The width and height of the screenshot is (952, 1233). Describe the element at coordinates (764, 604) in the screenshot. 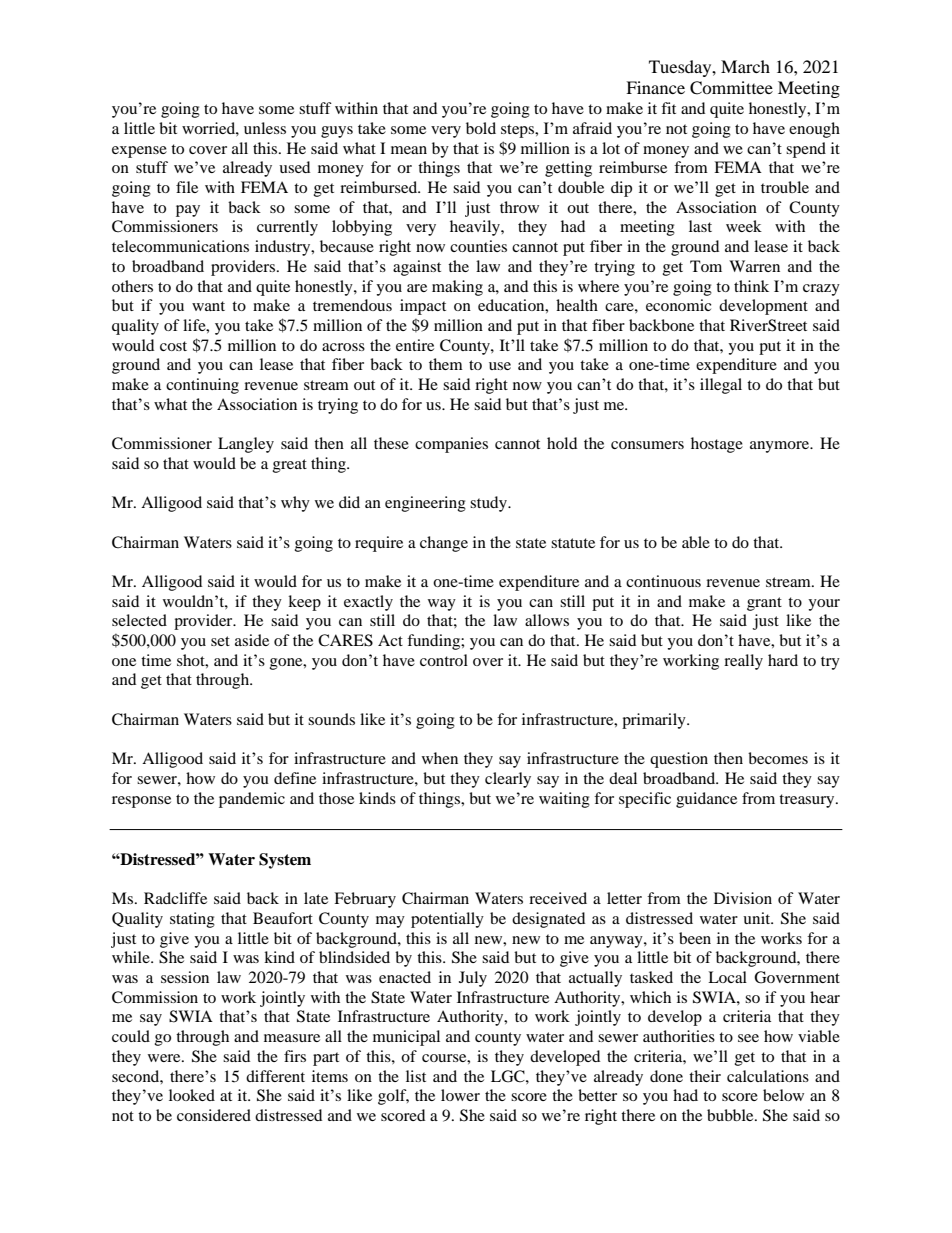

I see `grant` at that location.
